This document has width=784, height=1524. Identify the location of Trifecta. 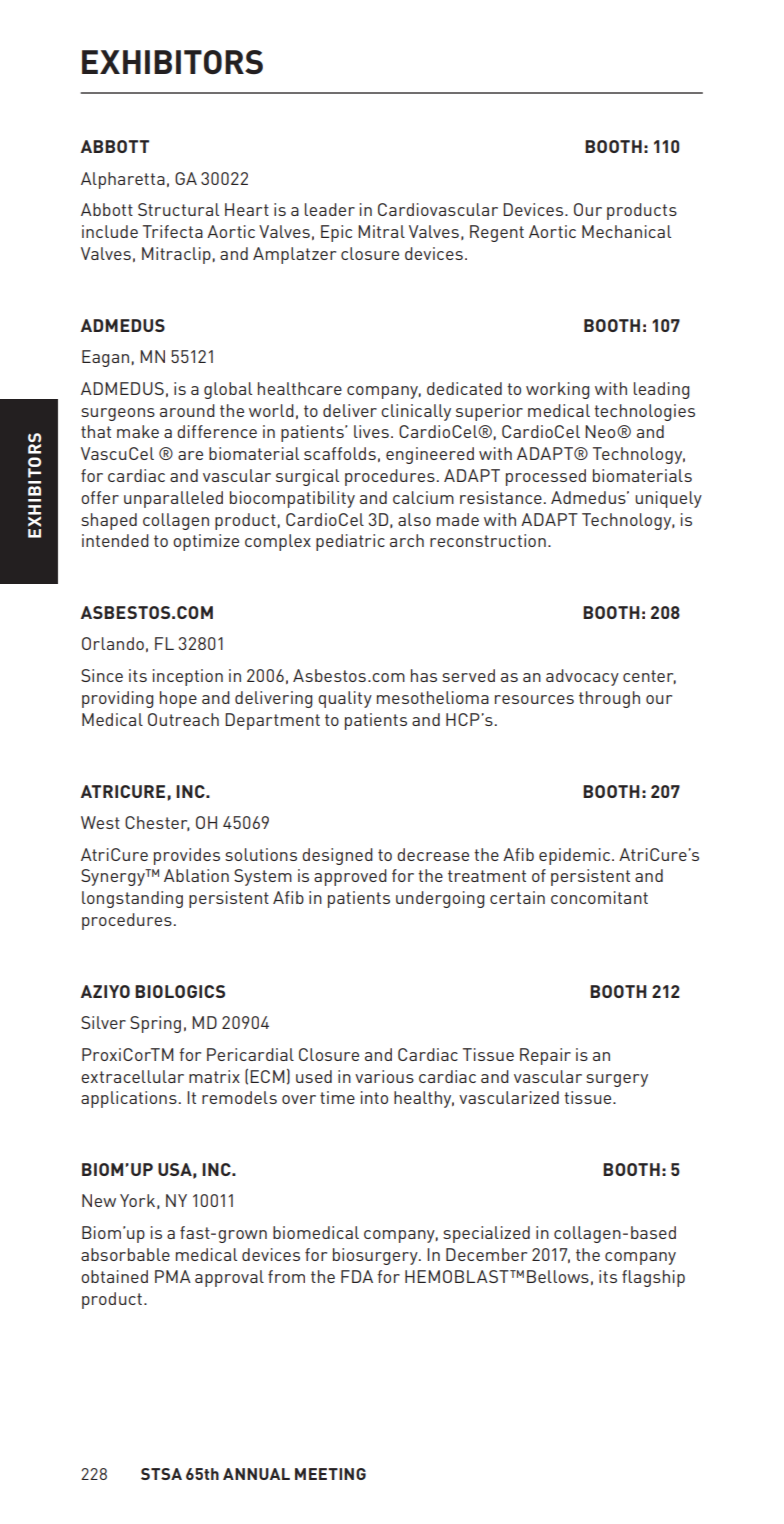
(173, 231).
